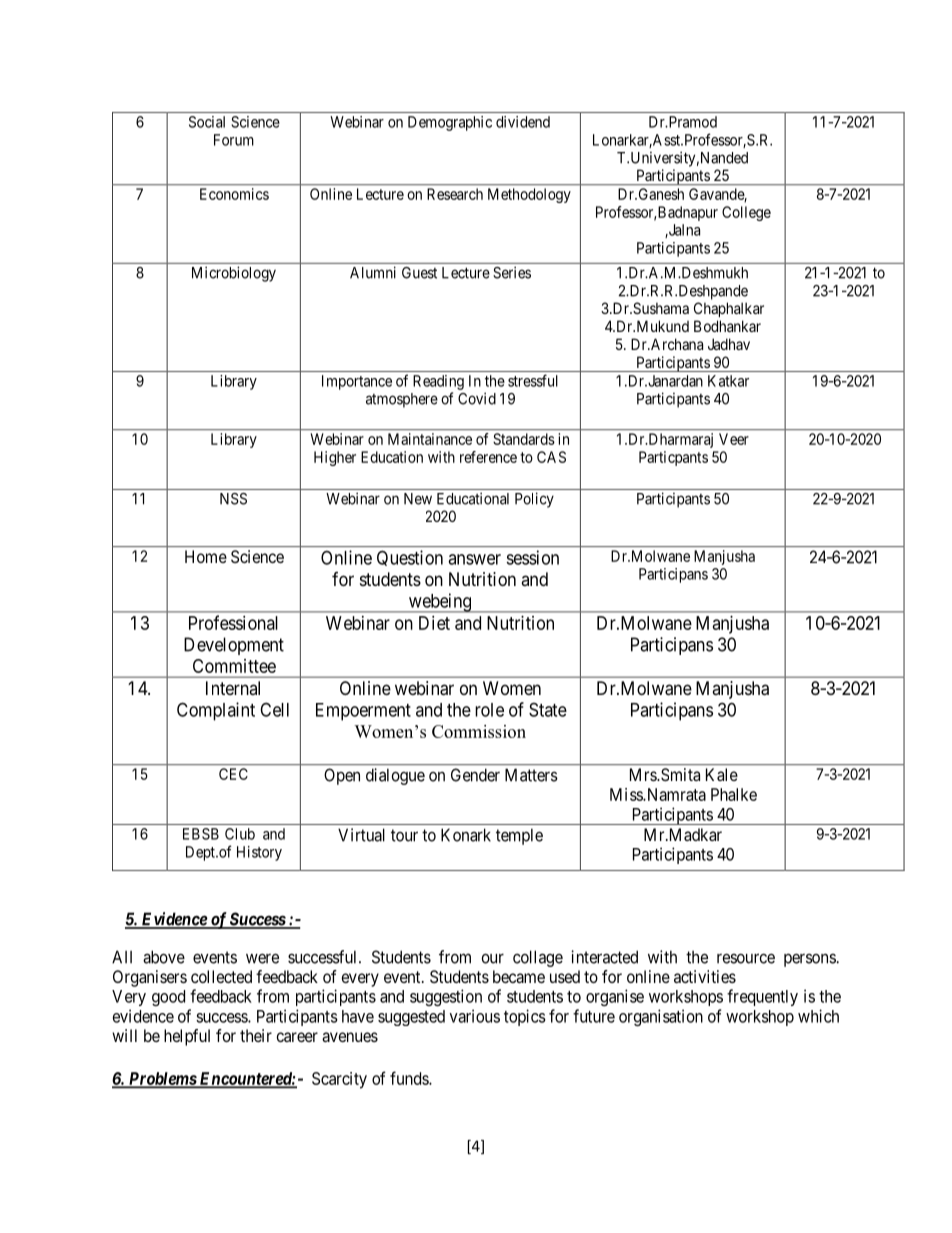  What do you see at coordinates (722, 774) in the page?
I see `Kale` at bounding box center [722, 774].
